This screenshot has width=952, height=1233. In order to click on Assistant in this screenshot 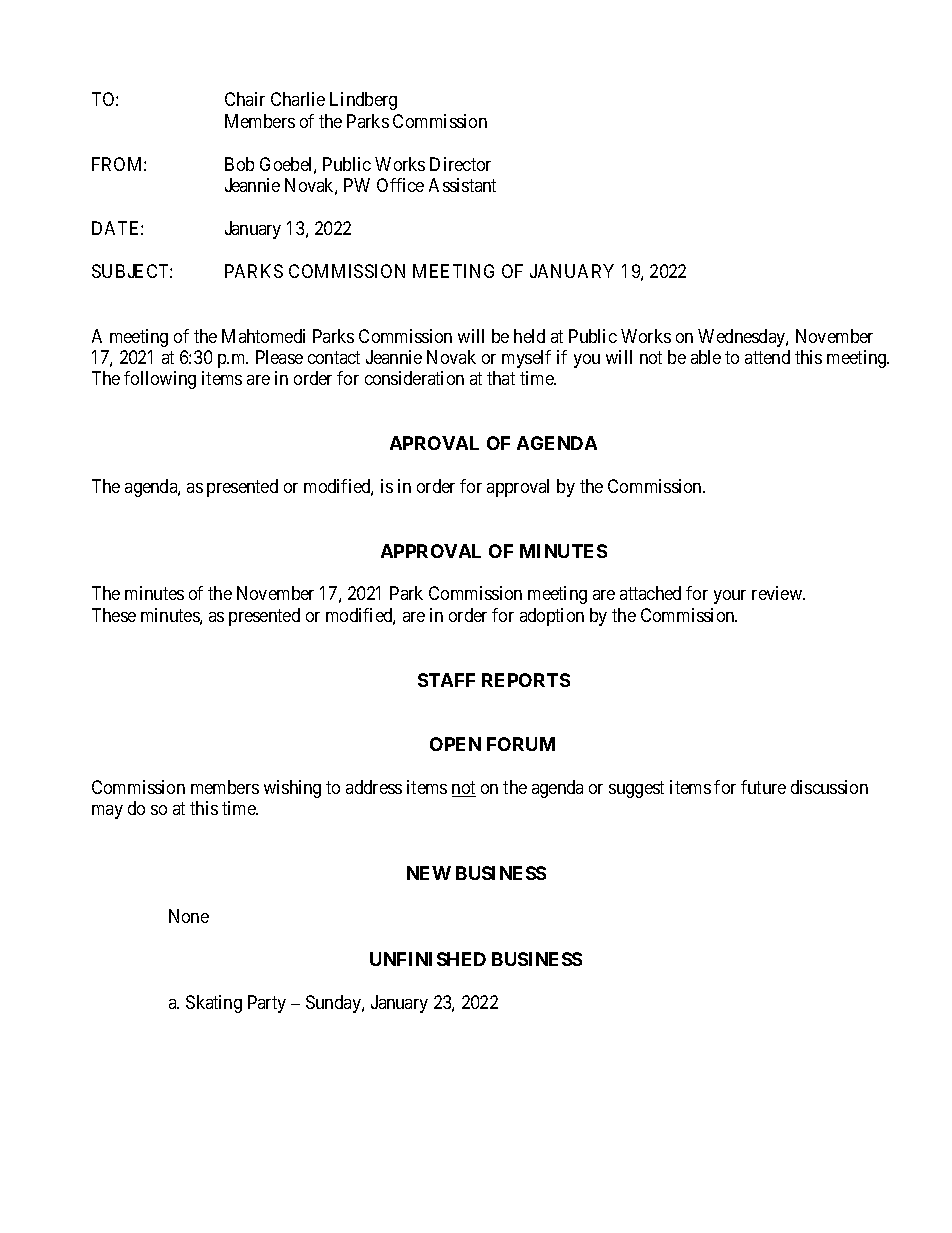, I will do `click(462, 185)`.
